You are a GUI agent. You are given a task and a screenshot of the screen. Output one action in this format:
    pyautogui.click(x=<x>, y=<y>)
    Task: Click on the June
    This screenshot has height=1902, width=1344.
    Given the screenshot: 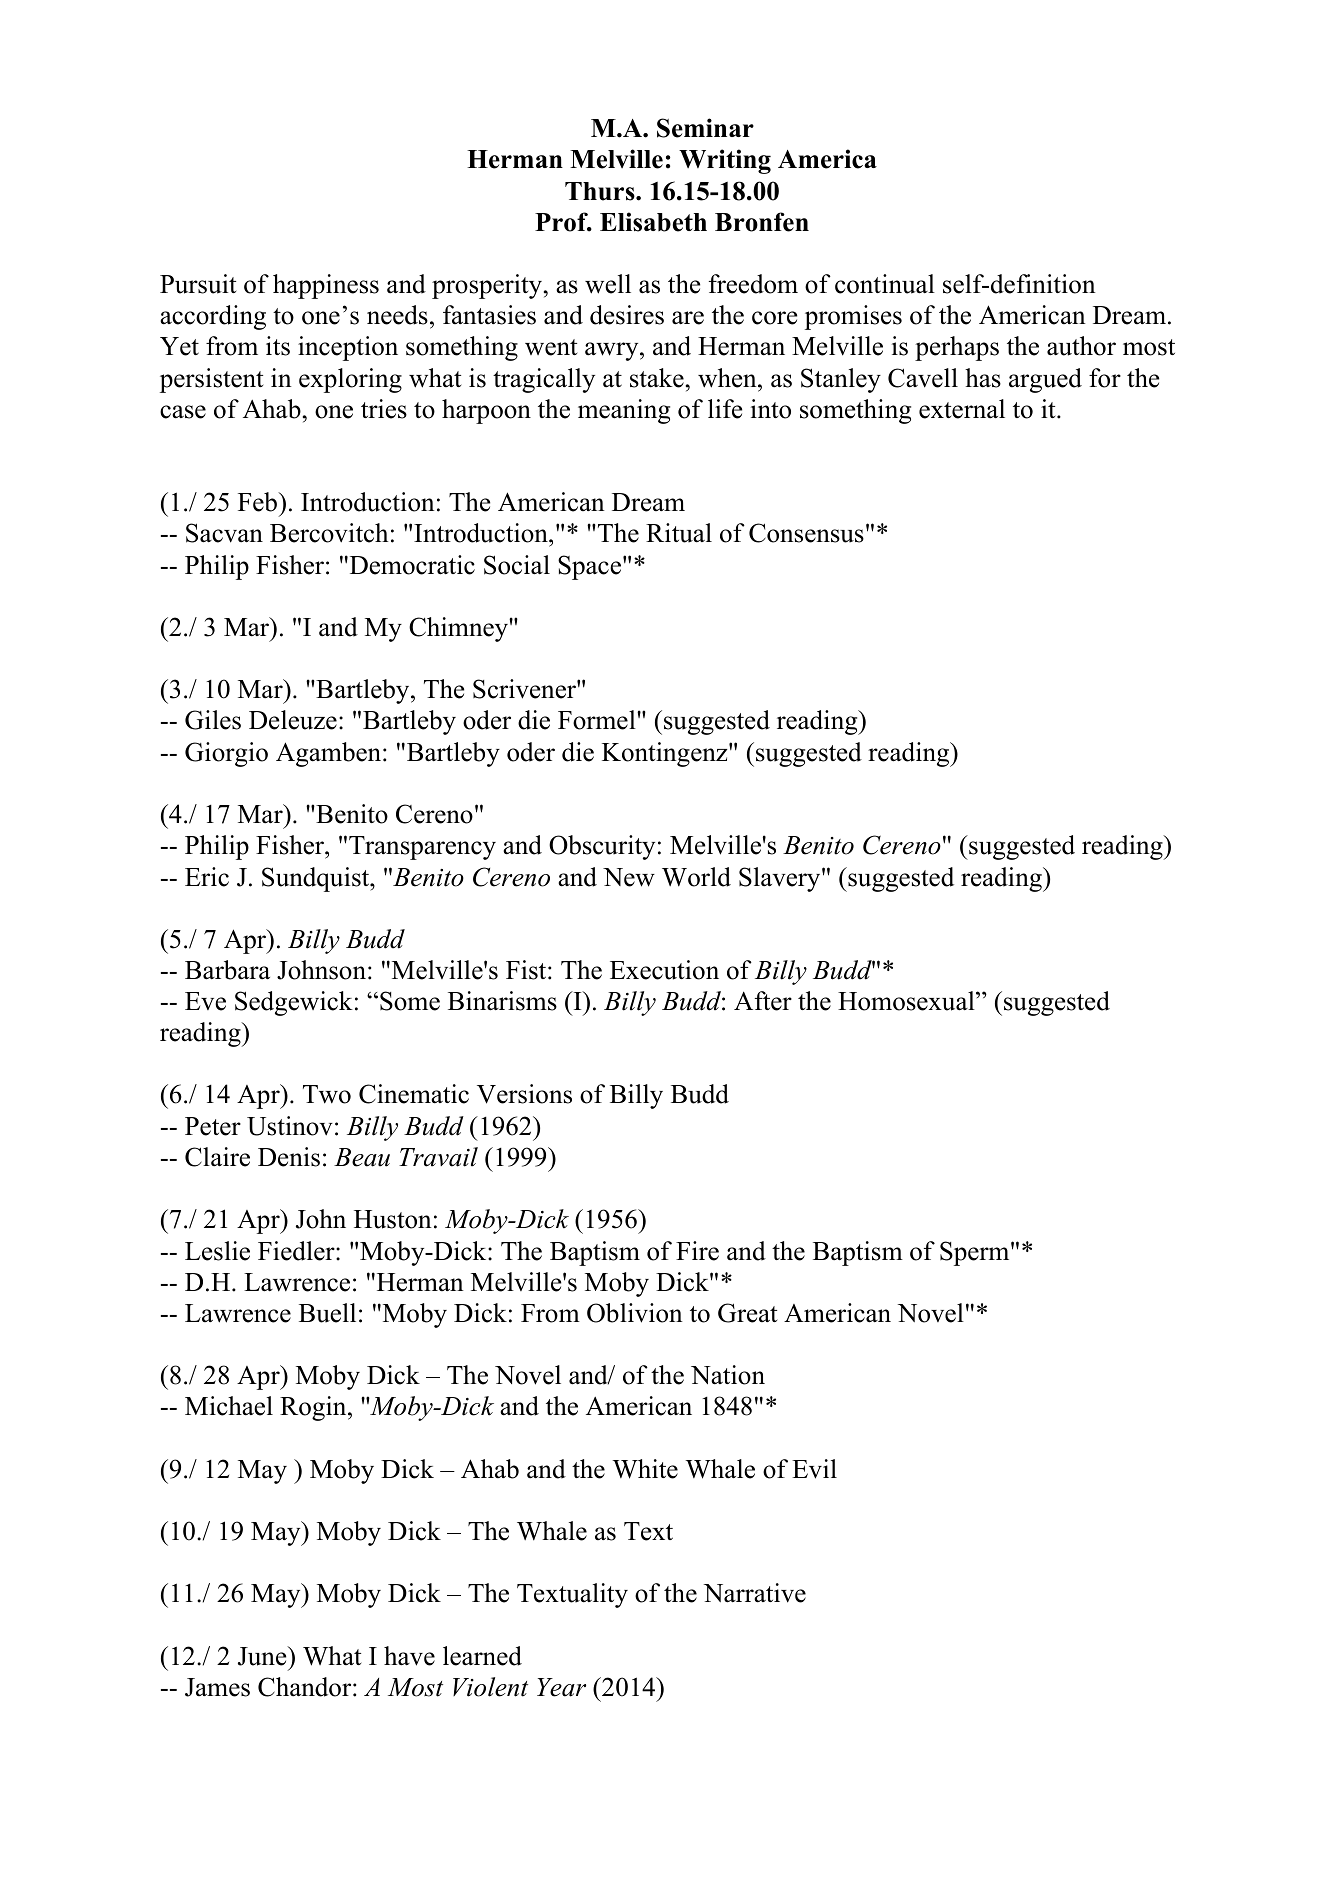 What is the action you would take?
    pyautogui.click(x=263, y=1656)
